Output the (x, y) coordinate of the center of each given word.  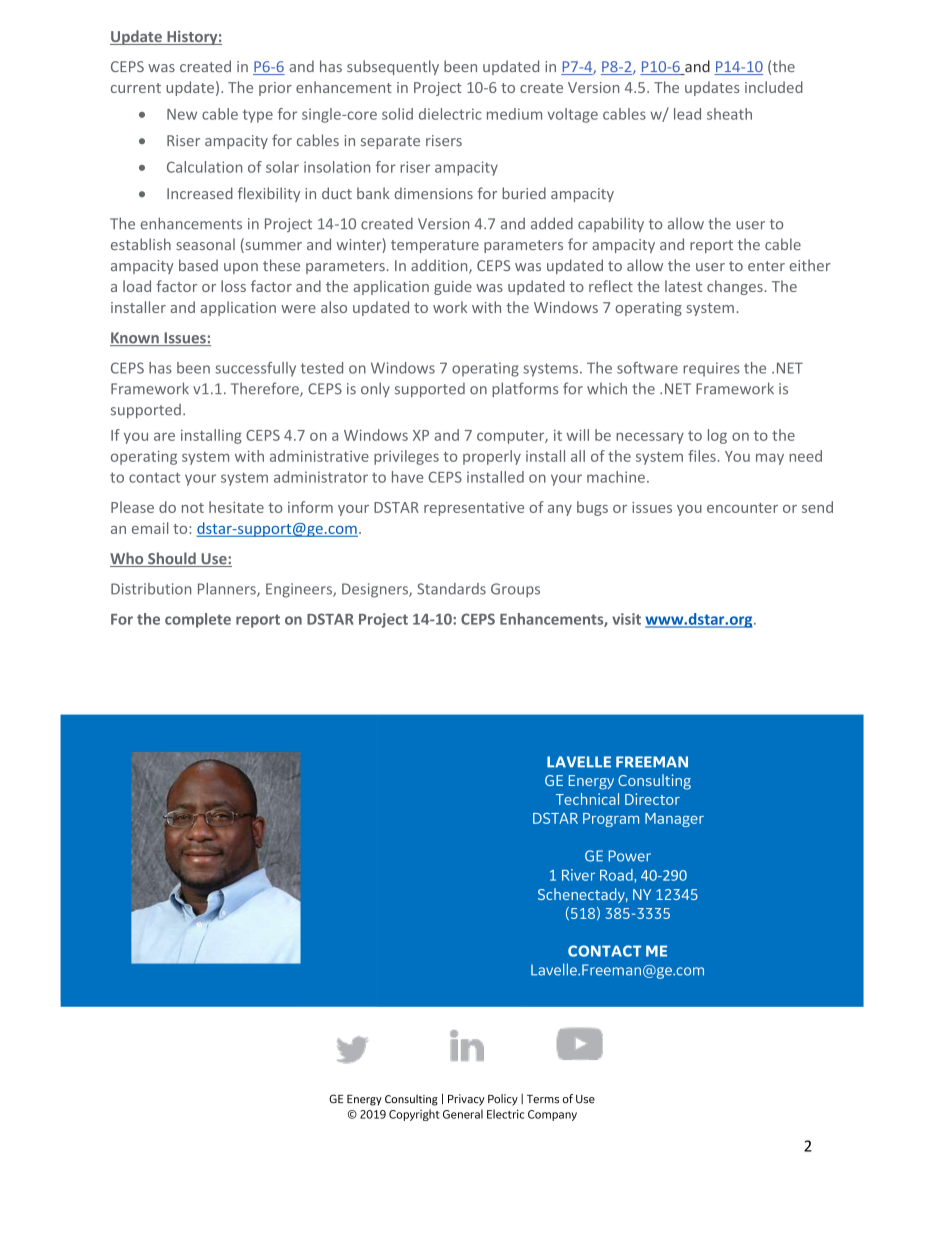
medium (514, 114)
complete (198, 620)
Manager (674, 820)
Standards (451, 589)
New (182, 114)
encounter (742, 508)
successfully (255, 369)
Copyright (414, 1115)
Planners (228, 590)
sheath (729, 114)
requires (711, 369)
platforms (525, 389)
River (578, 875)
